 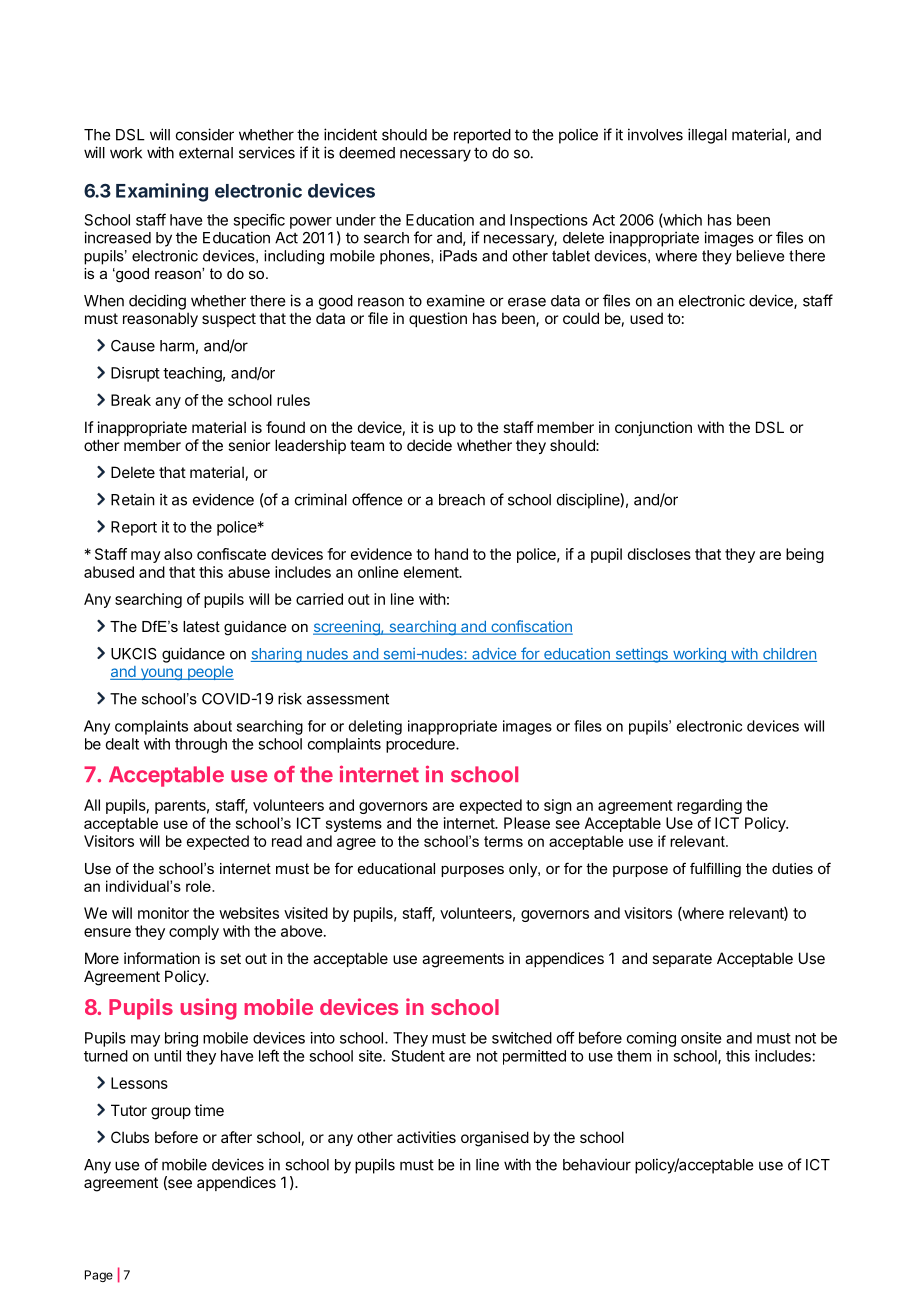 What do you see at coordinates (99, 1276) in the document?
I see `Page` at bounding box center [99, 1276].
